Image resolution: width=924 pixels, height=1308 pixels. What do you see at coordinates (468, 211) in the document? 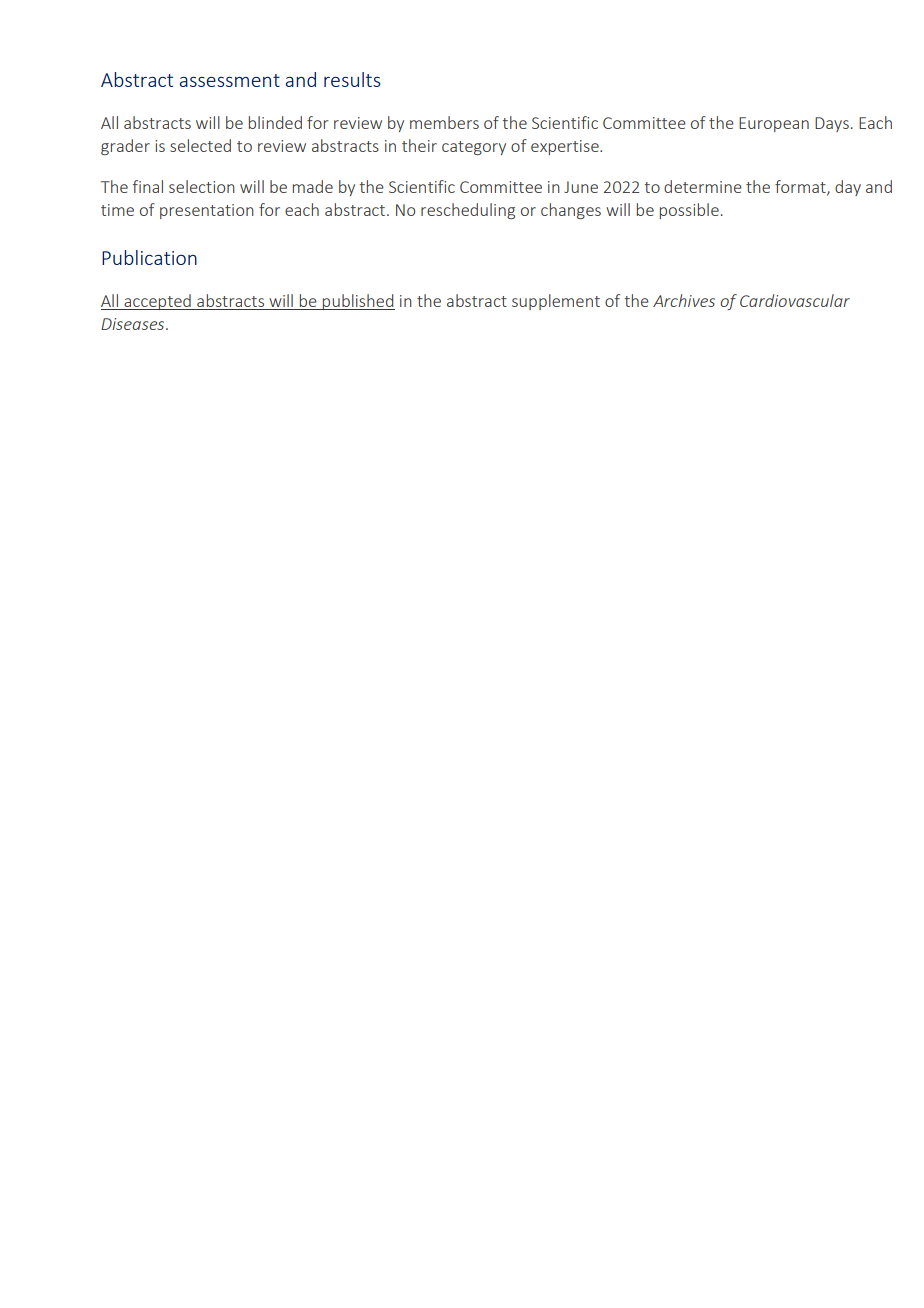
I see `rescheduling` at bounding box center [468, 211].
